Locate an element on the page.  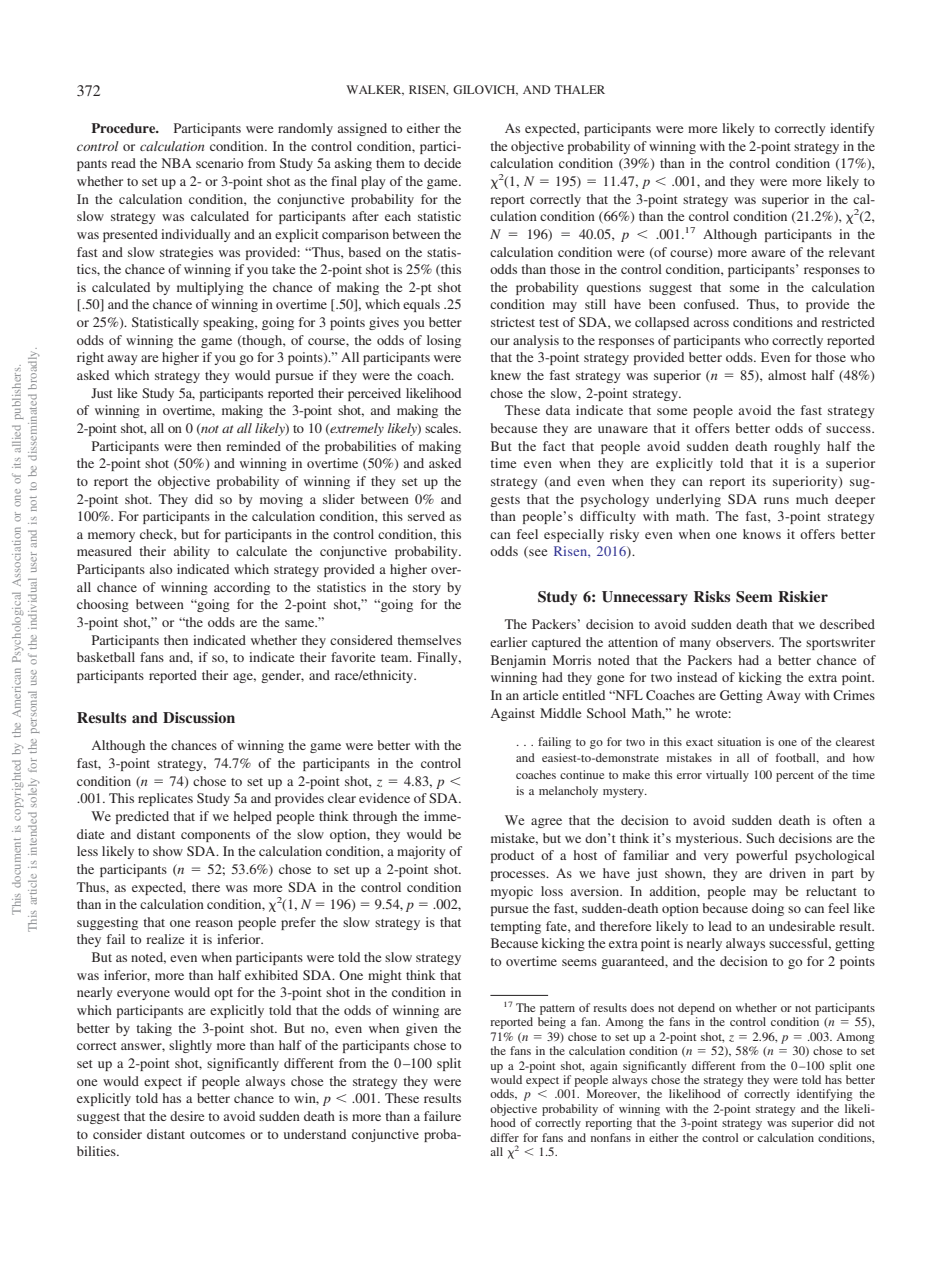
given is located at coordinates (422, 1029).
